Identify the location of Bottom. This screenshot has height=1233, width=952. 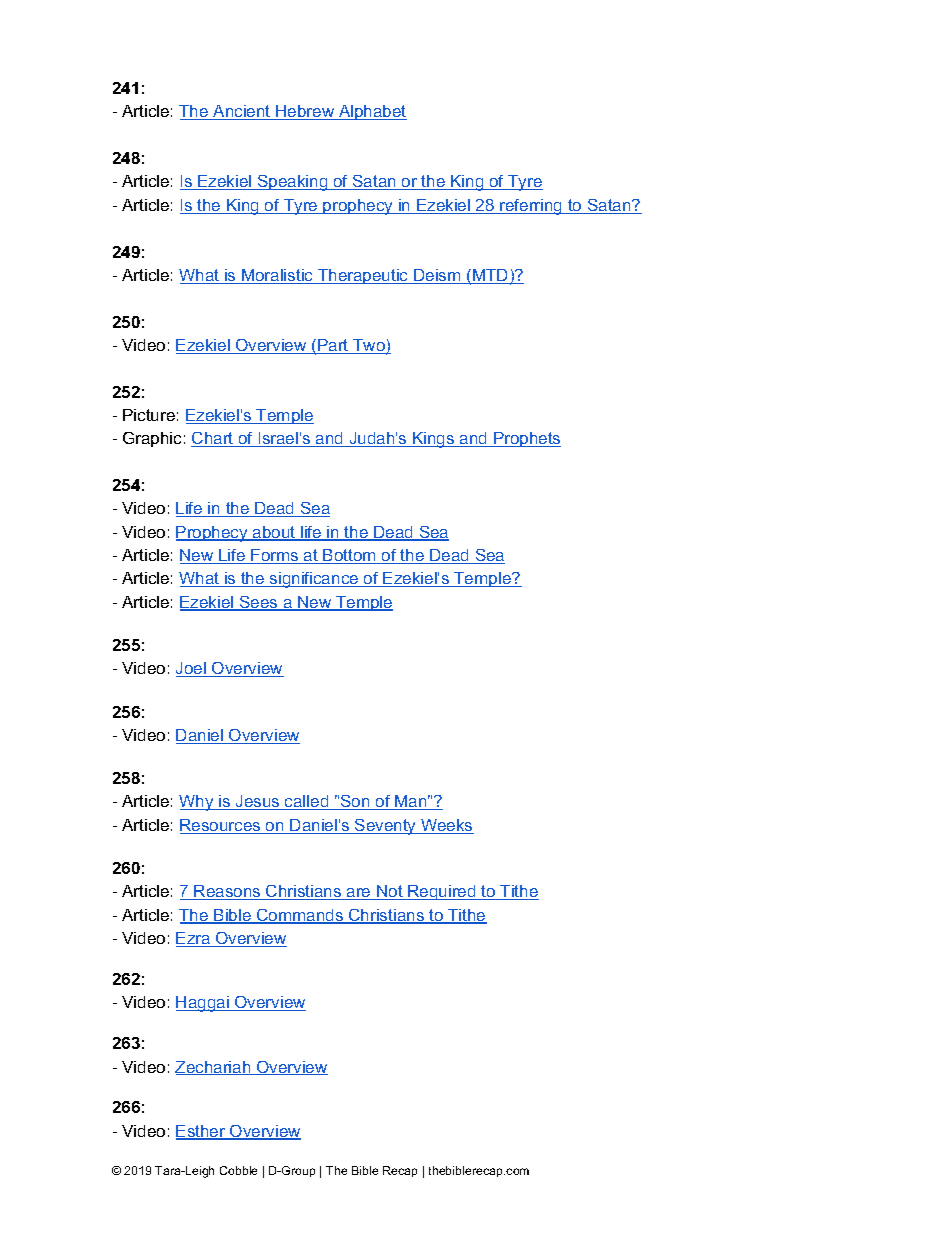
(350, 556).
